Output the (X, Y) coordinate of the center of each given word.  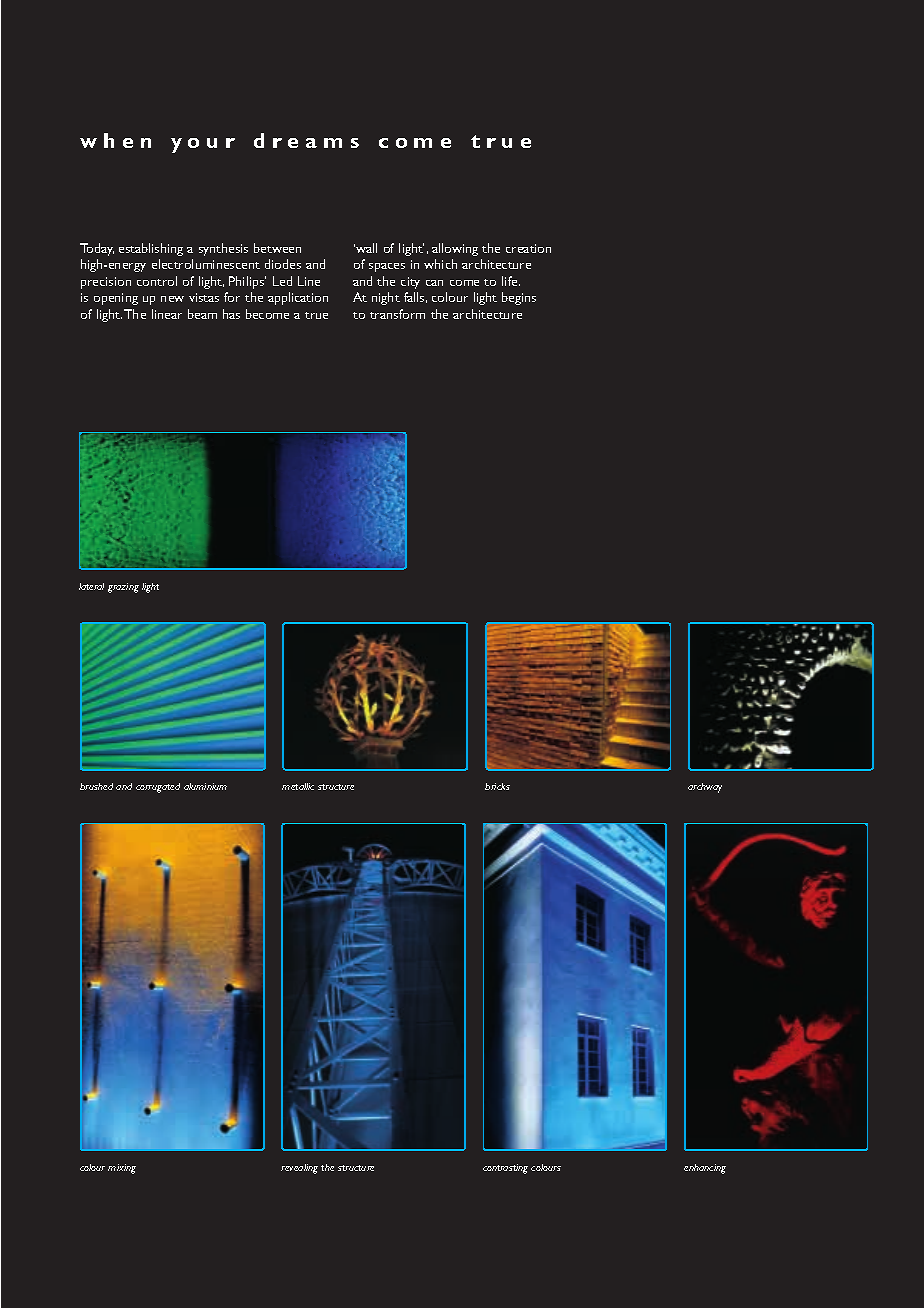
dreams (306, 140)
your (203, 145)
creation (528, 248)
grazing (123, 588)
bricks (497, 786)
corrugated (158, 788)
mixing (122, 1169)
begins (519, 298)
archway (705, 788)
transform (397, 314)
